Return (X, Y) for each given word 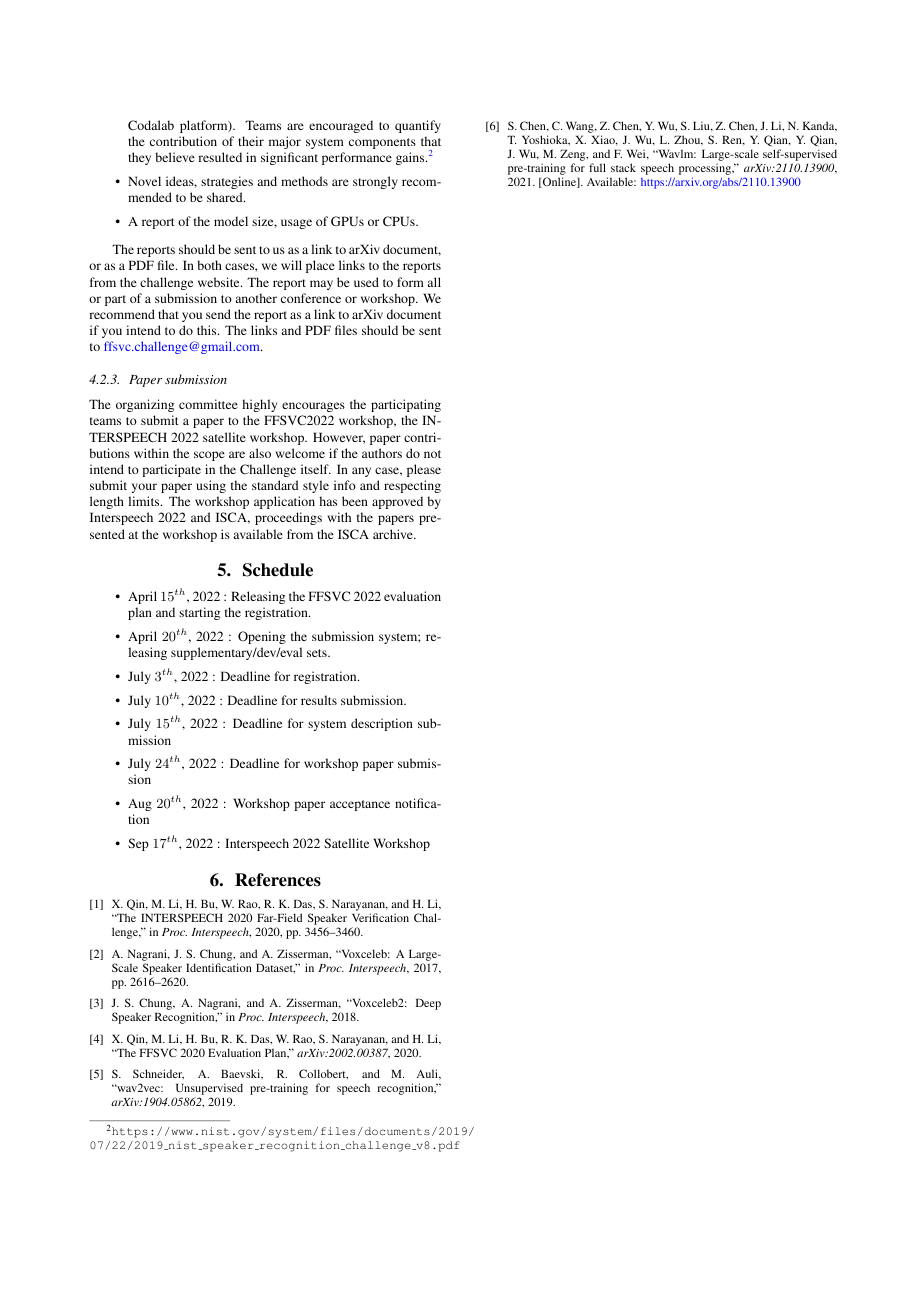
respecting (412, 486)
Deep (428, 1004)
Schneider (158, 1074)
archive (394, 534)
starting (199, 613)
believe (175, 157)
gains (411, 158)
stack (623, 167)
